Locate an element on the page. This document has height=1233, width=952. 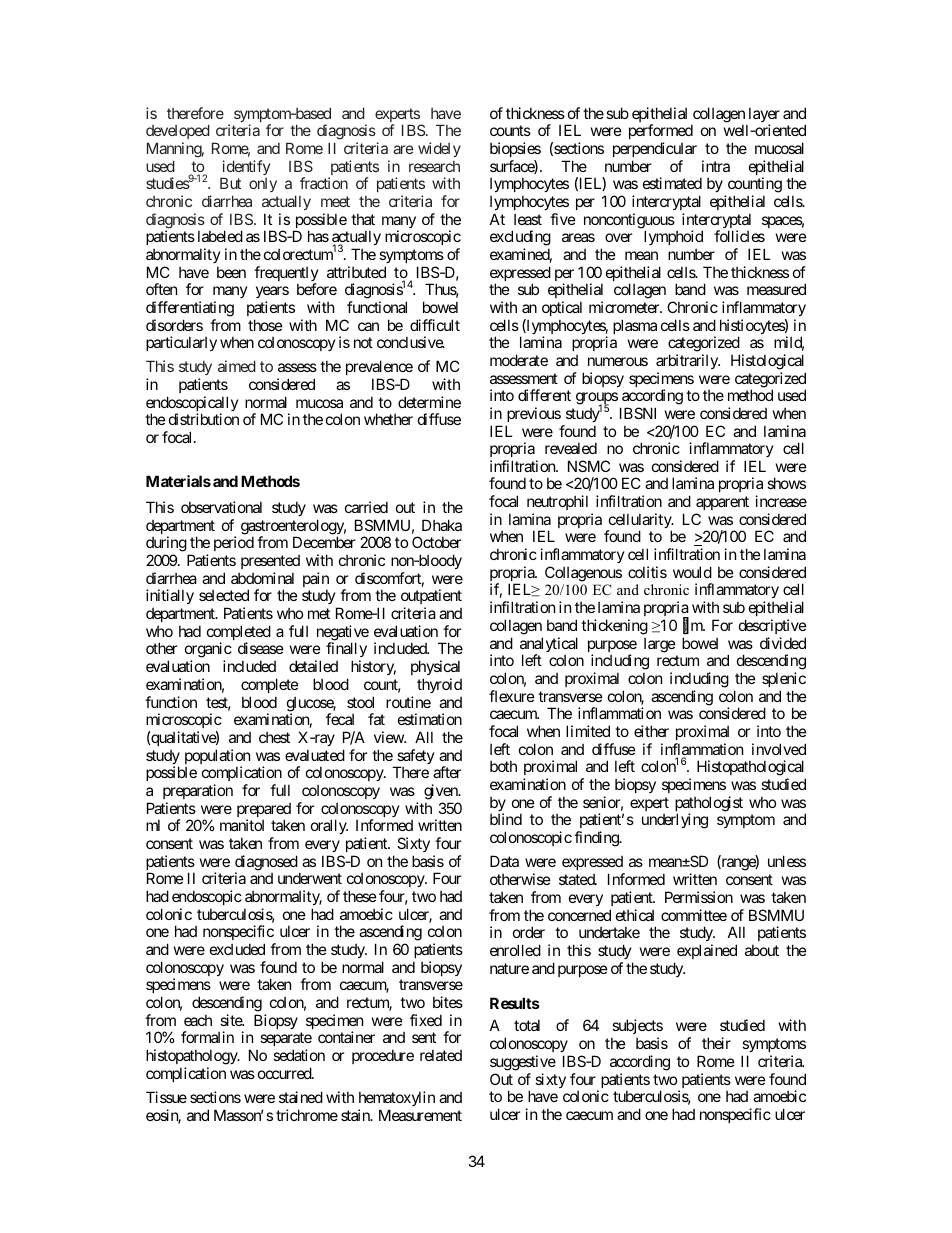
occurred is located at coordinates (285, 1073).
